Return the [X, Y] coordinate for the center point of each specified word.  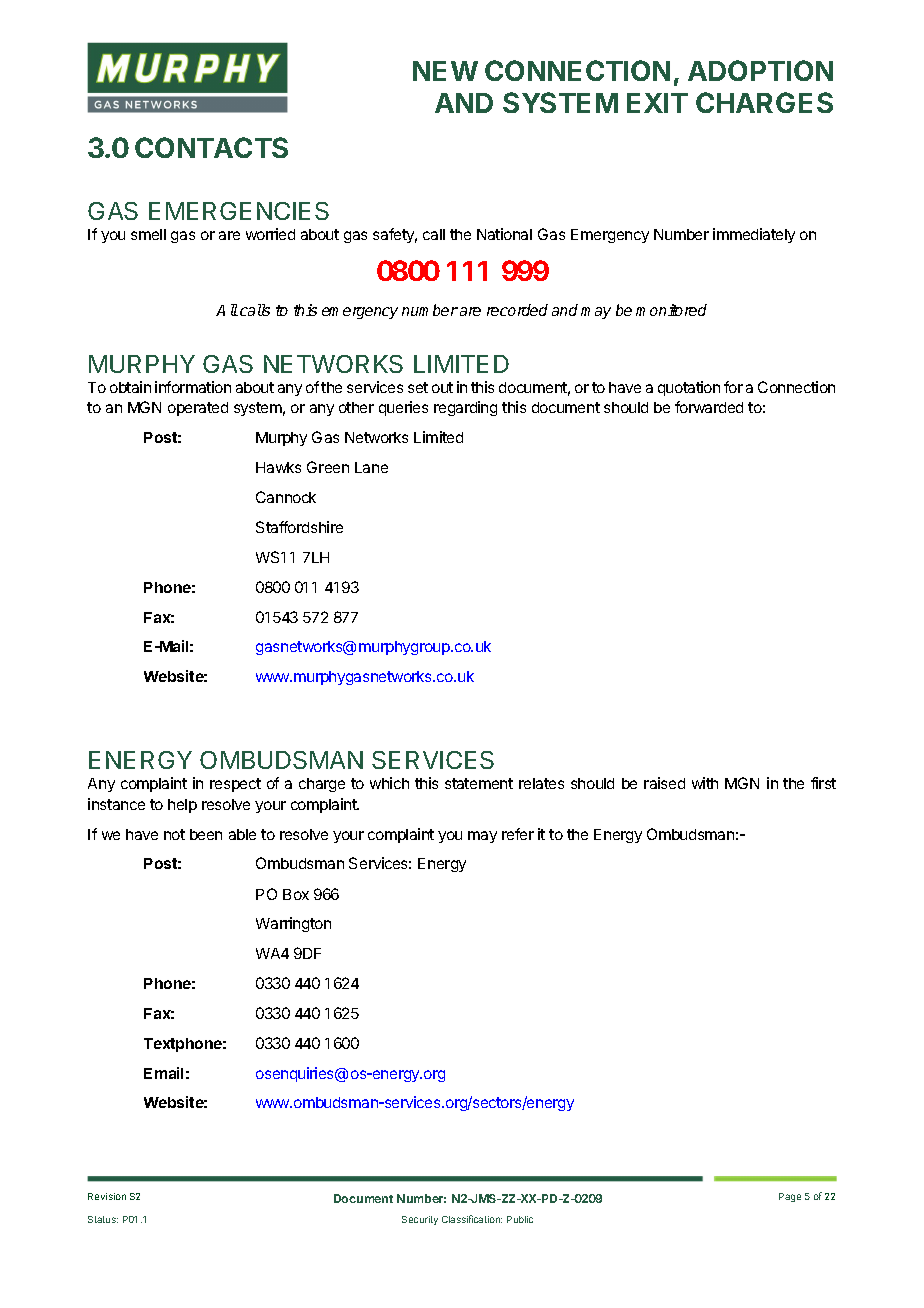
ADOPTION [760, 70]
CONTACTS [211, 147]
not [174, 834]
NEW [445, 71]
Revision [107, 1196]
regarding [465, 408]
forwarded [709, 407]
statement [479, 783]
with [705, 783]
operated [198, 409]
